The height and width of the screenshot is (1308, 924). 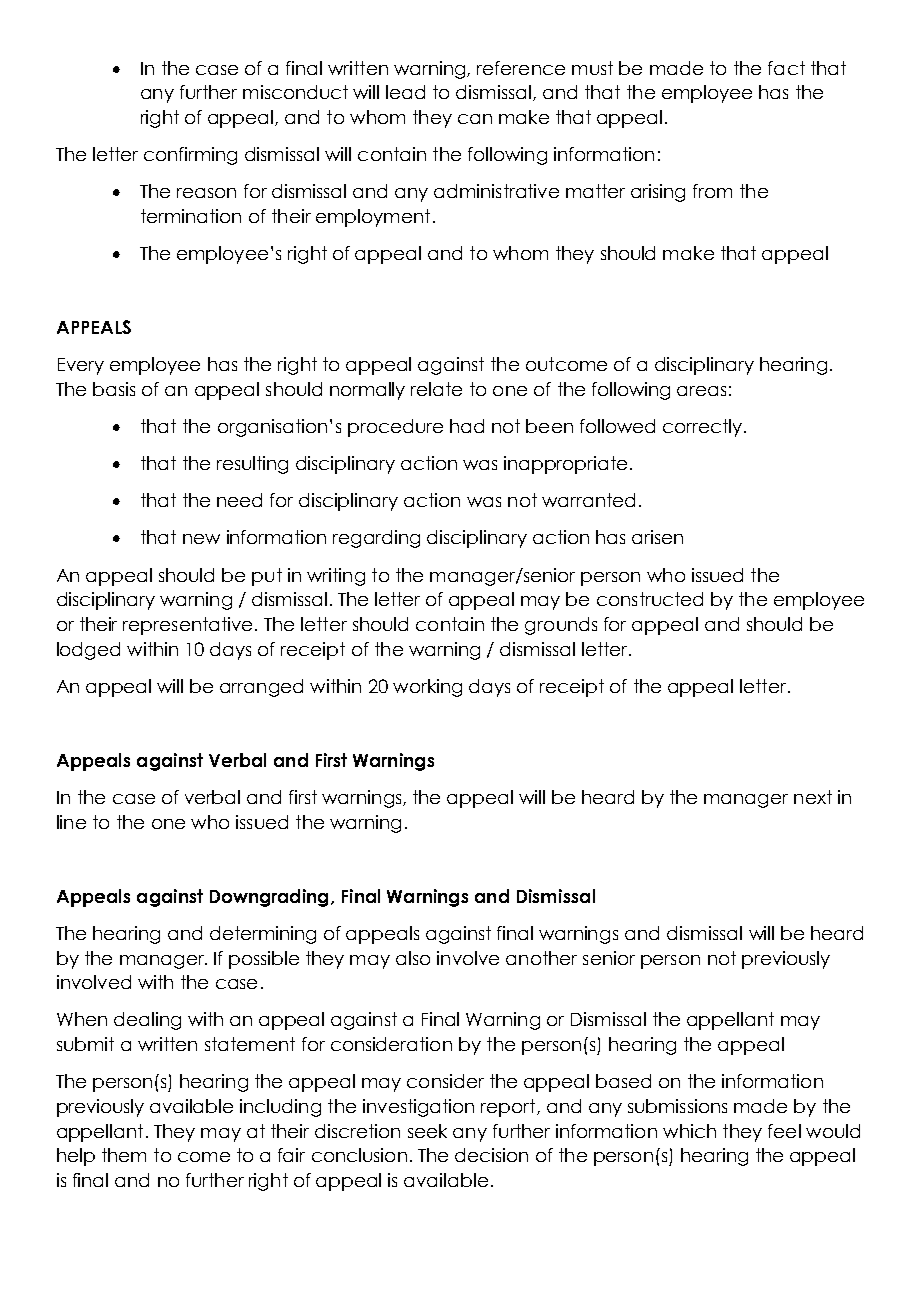 I want to click on next, so click(x=813, y=797).
